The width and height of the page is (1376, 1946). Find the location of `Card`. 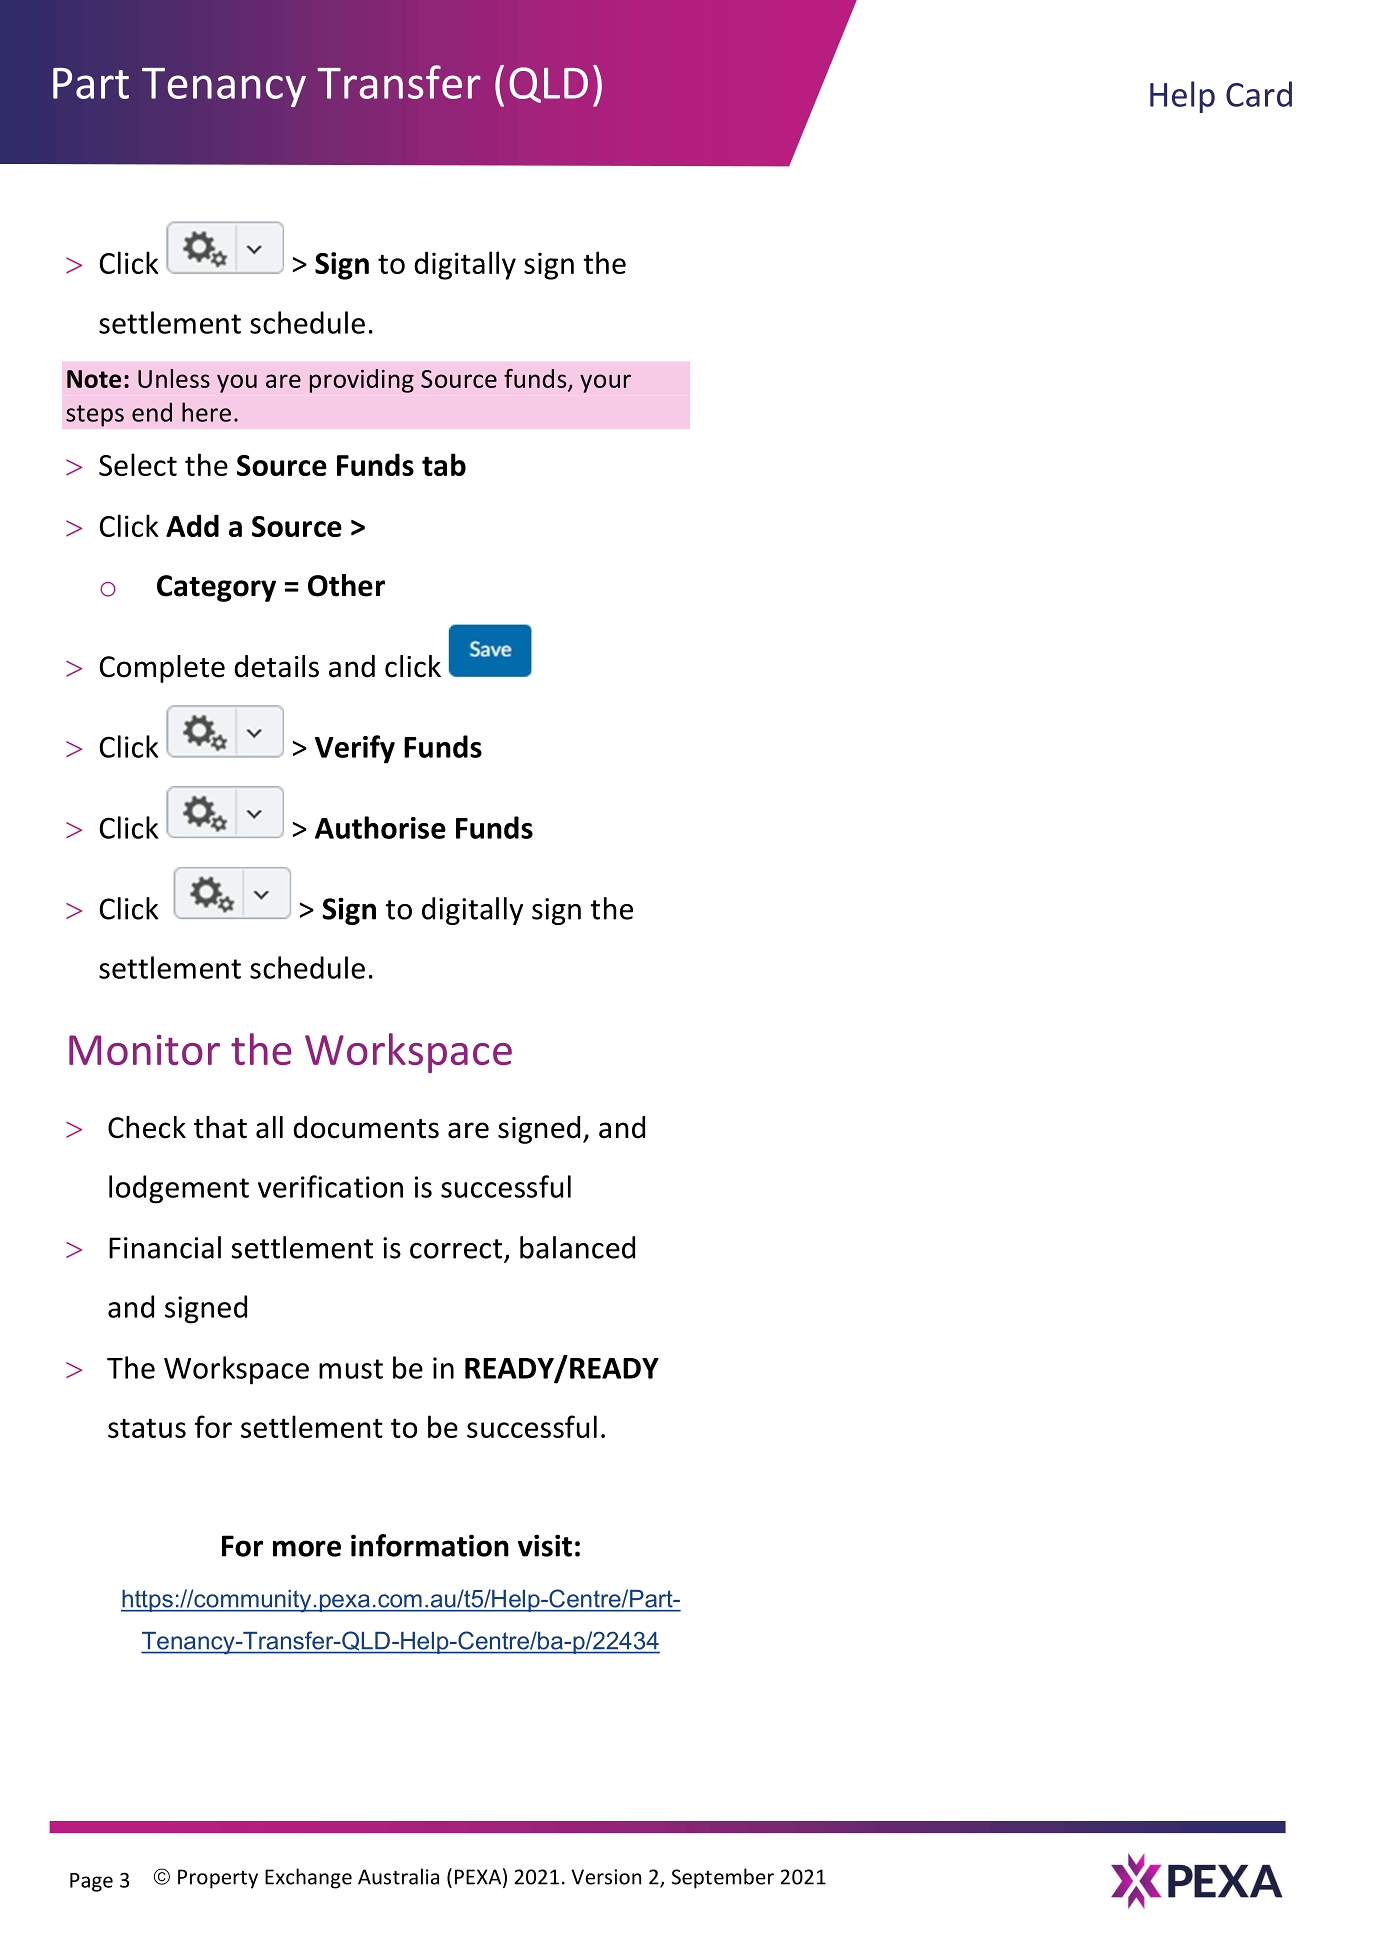

Card is located at coordinates (1259, 94).
